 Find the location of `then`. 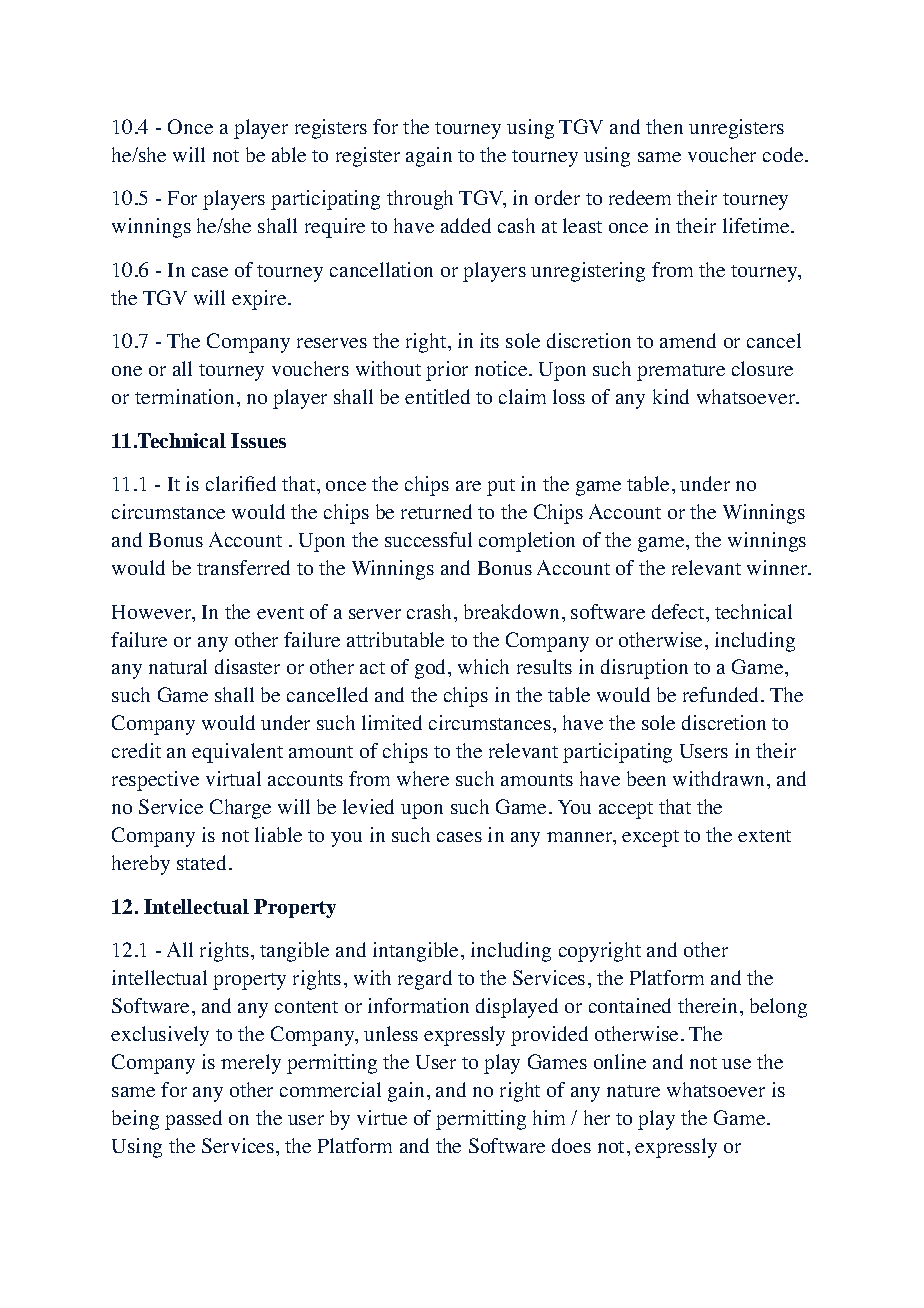

then is located at coordinates (664, 126).
